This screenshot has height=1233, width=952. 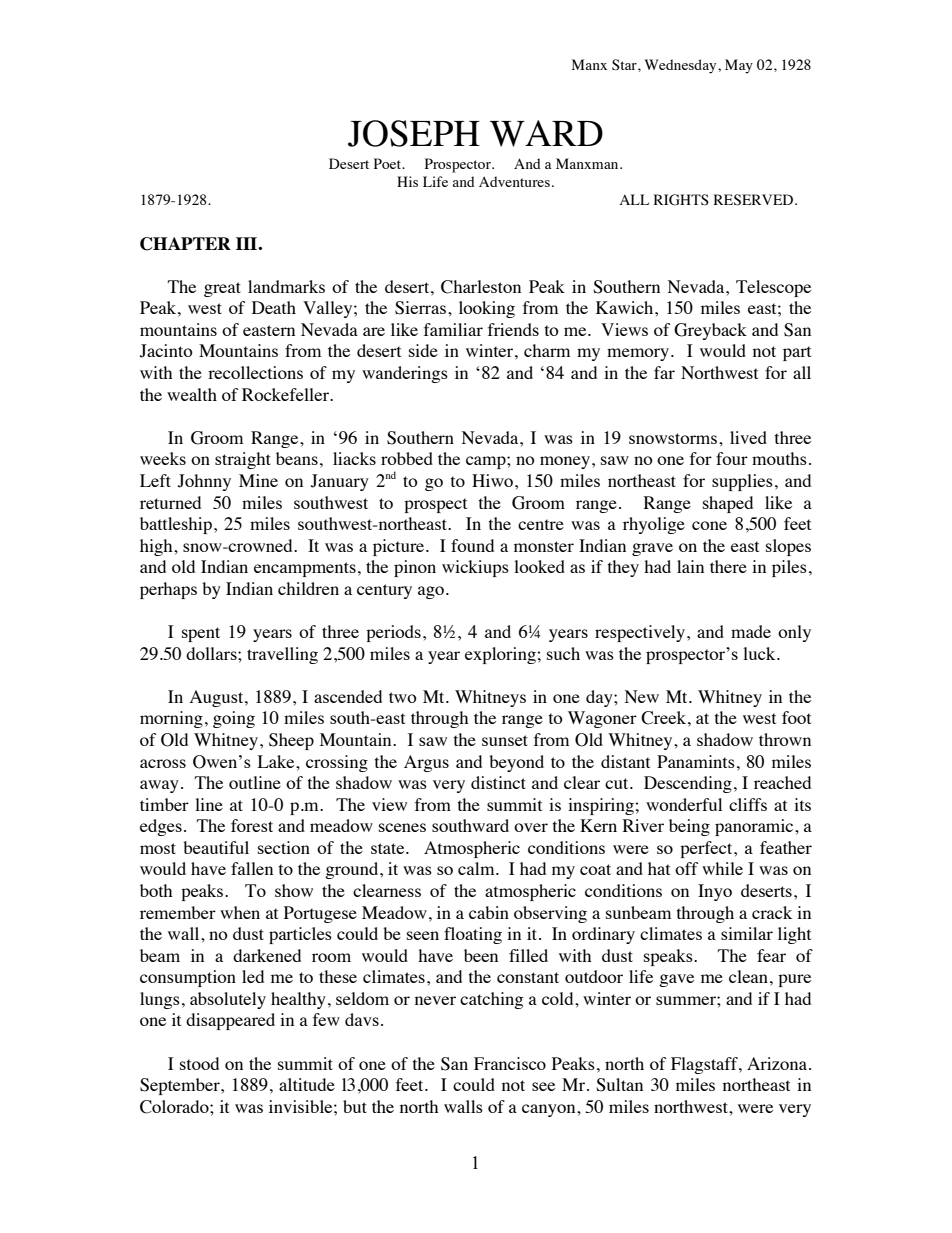 What do you see at coordinates (739, 66) in the screenshot?
I see `May` at bounding box center [739, 66].
